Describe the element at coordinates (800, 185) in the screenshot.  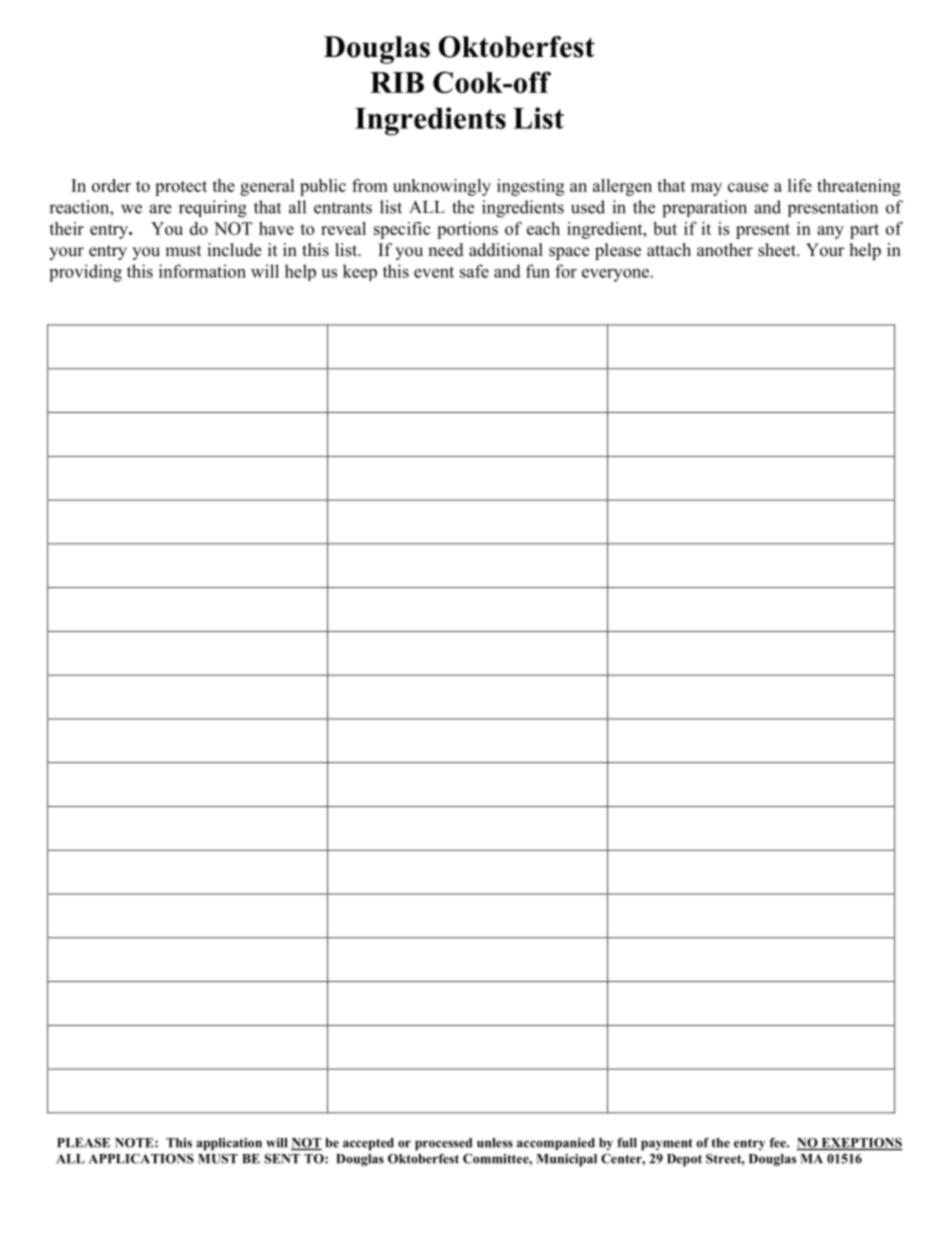
I see `life` at that location.
